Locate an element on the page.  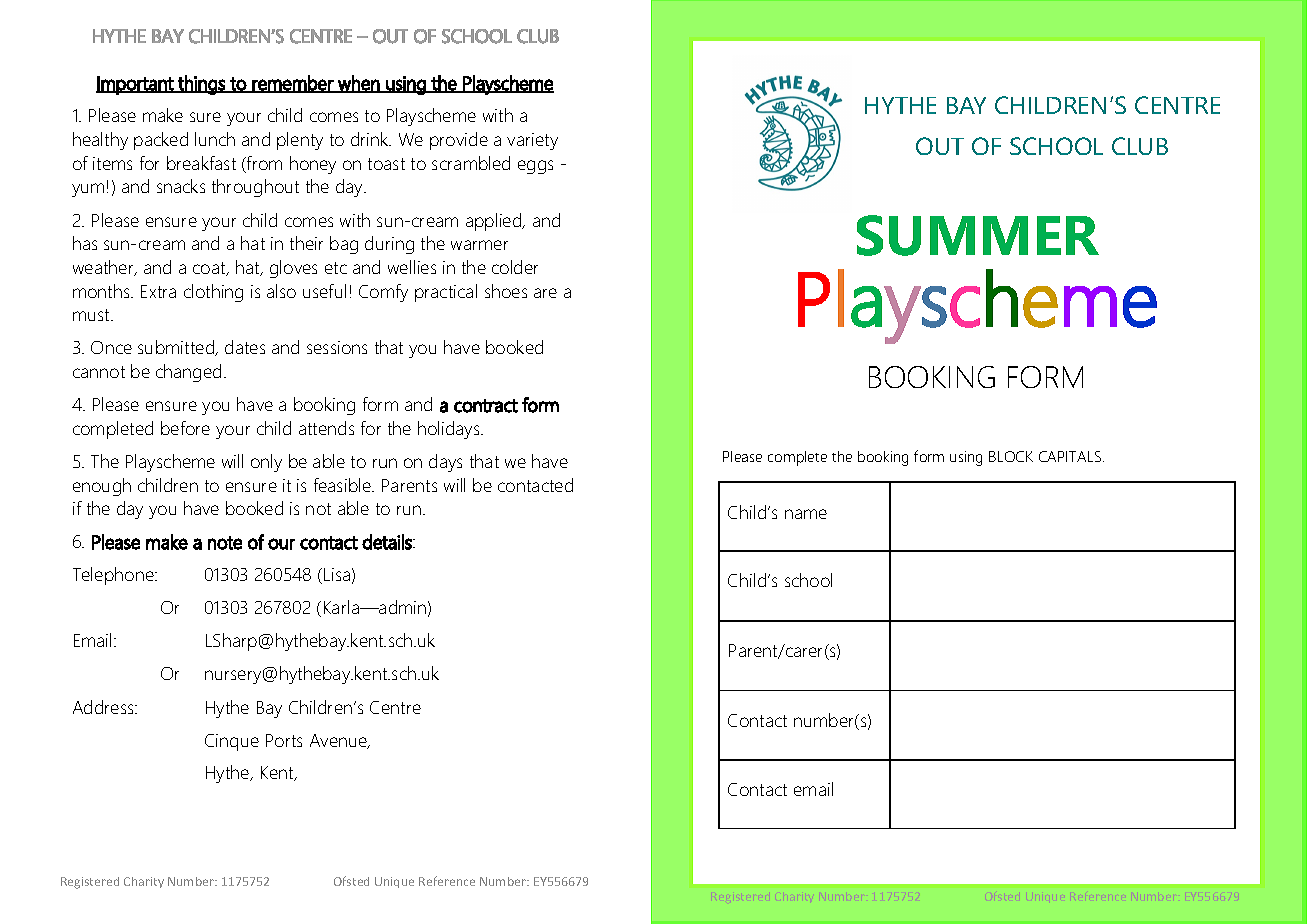
name is located at coordinates (806, 514).
